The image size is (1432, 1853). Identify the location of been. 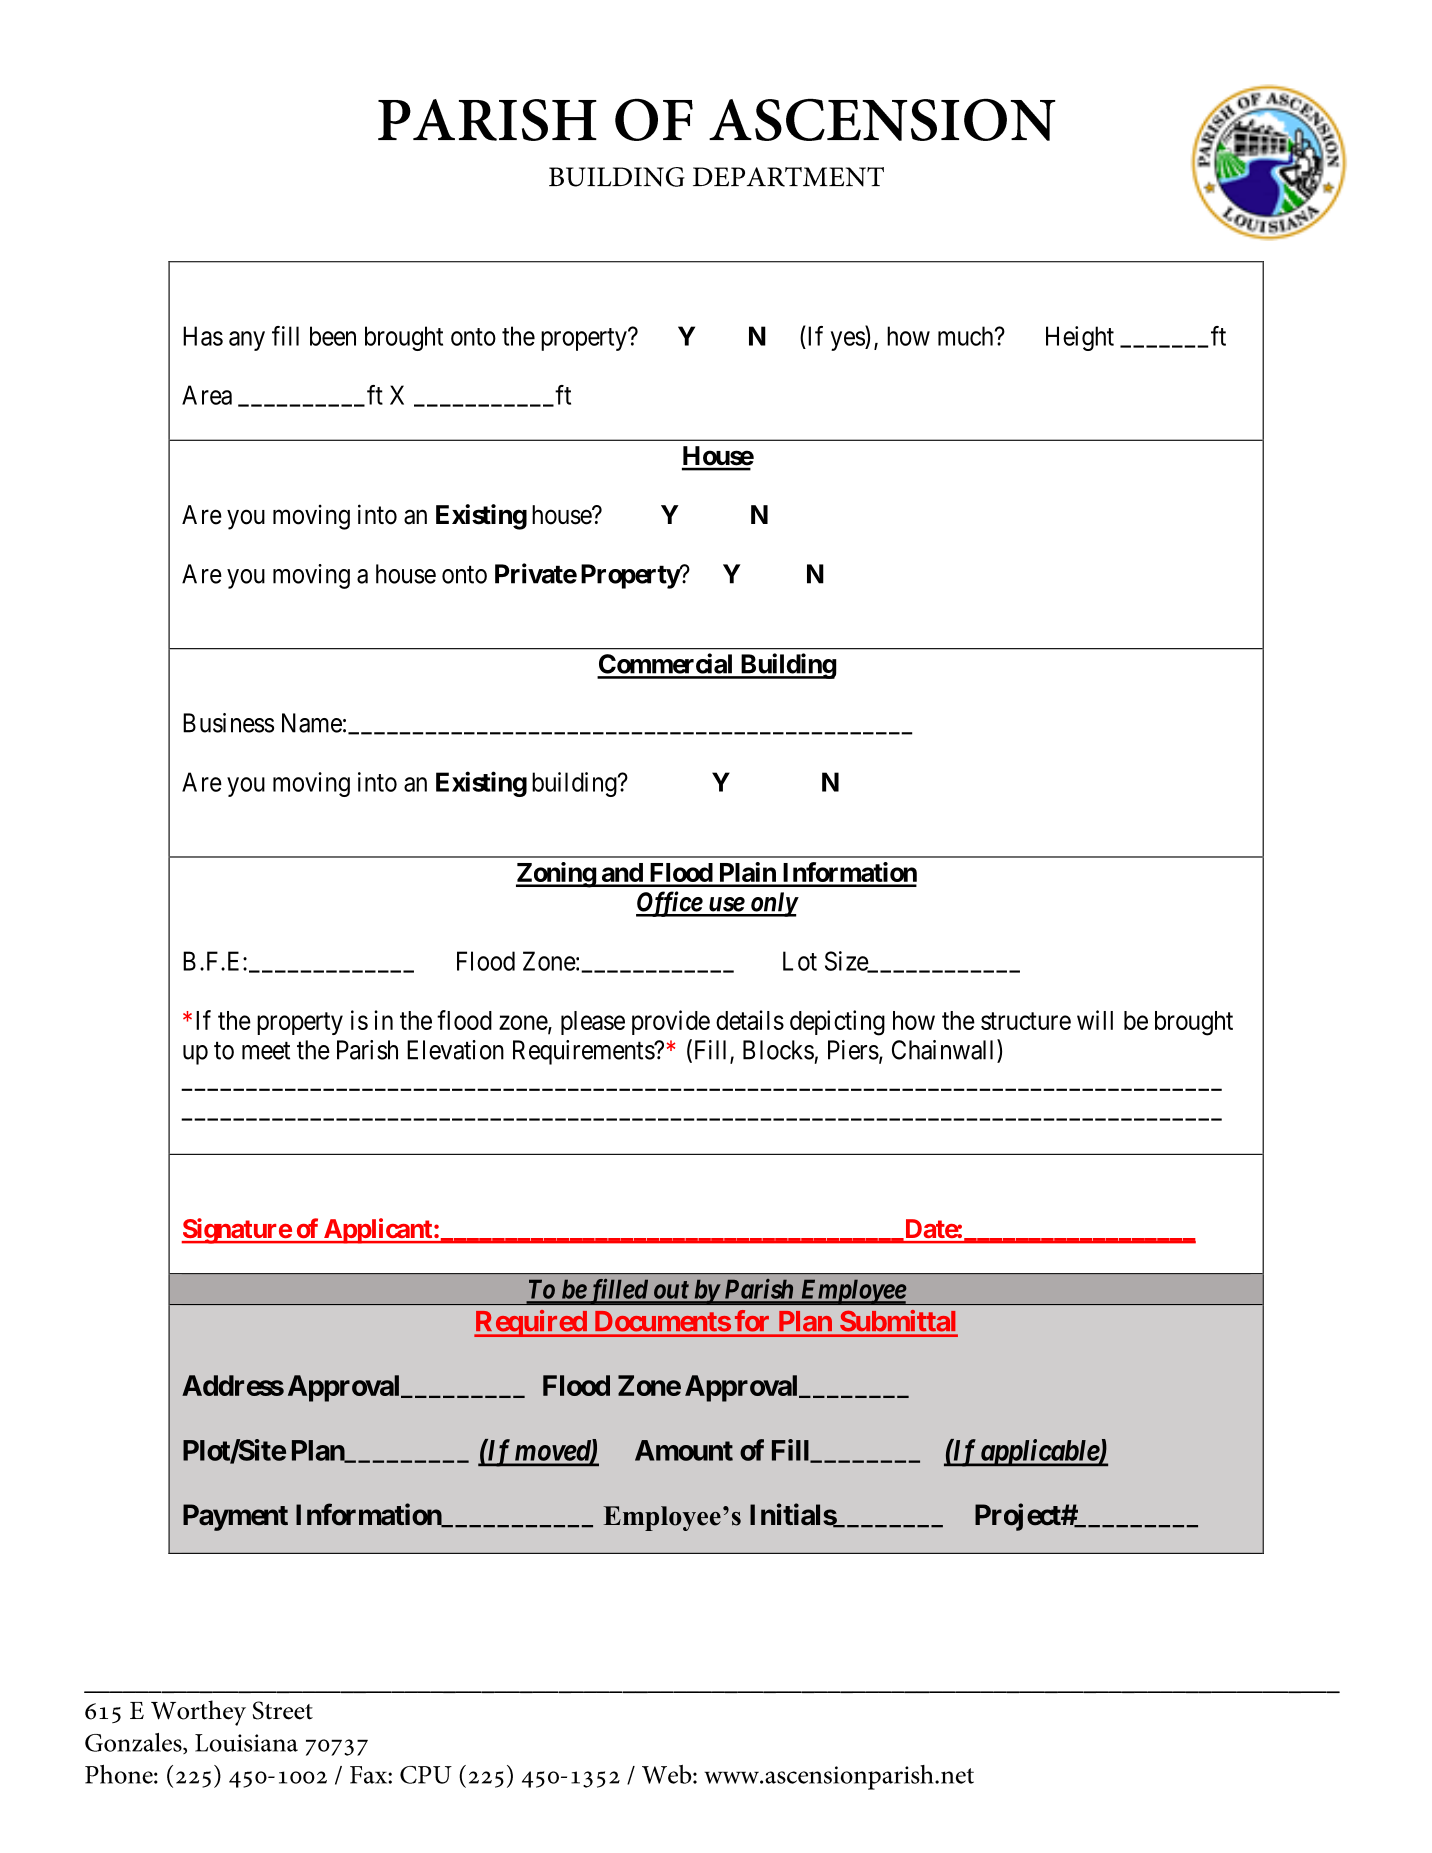
(333, 336).
